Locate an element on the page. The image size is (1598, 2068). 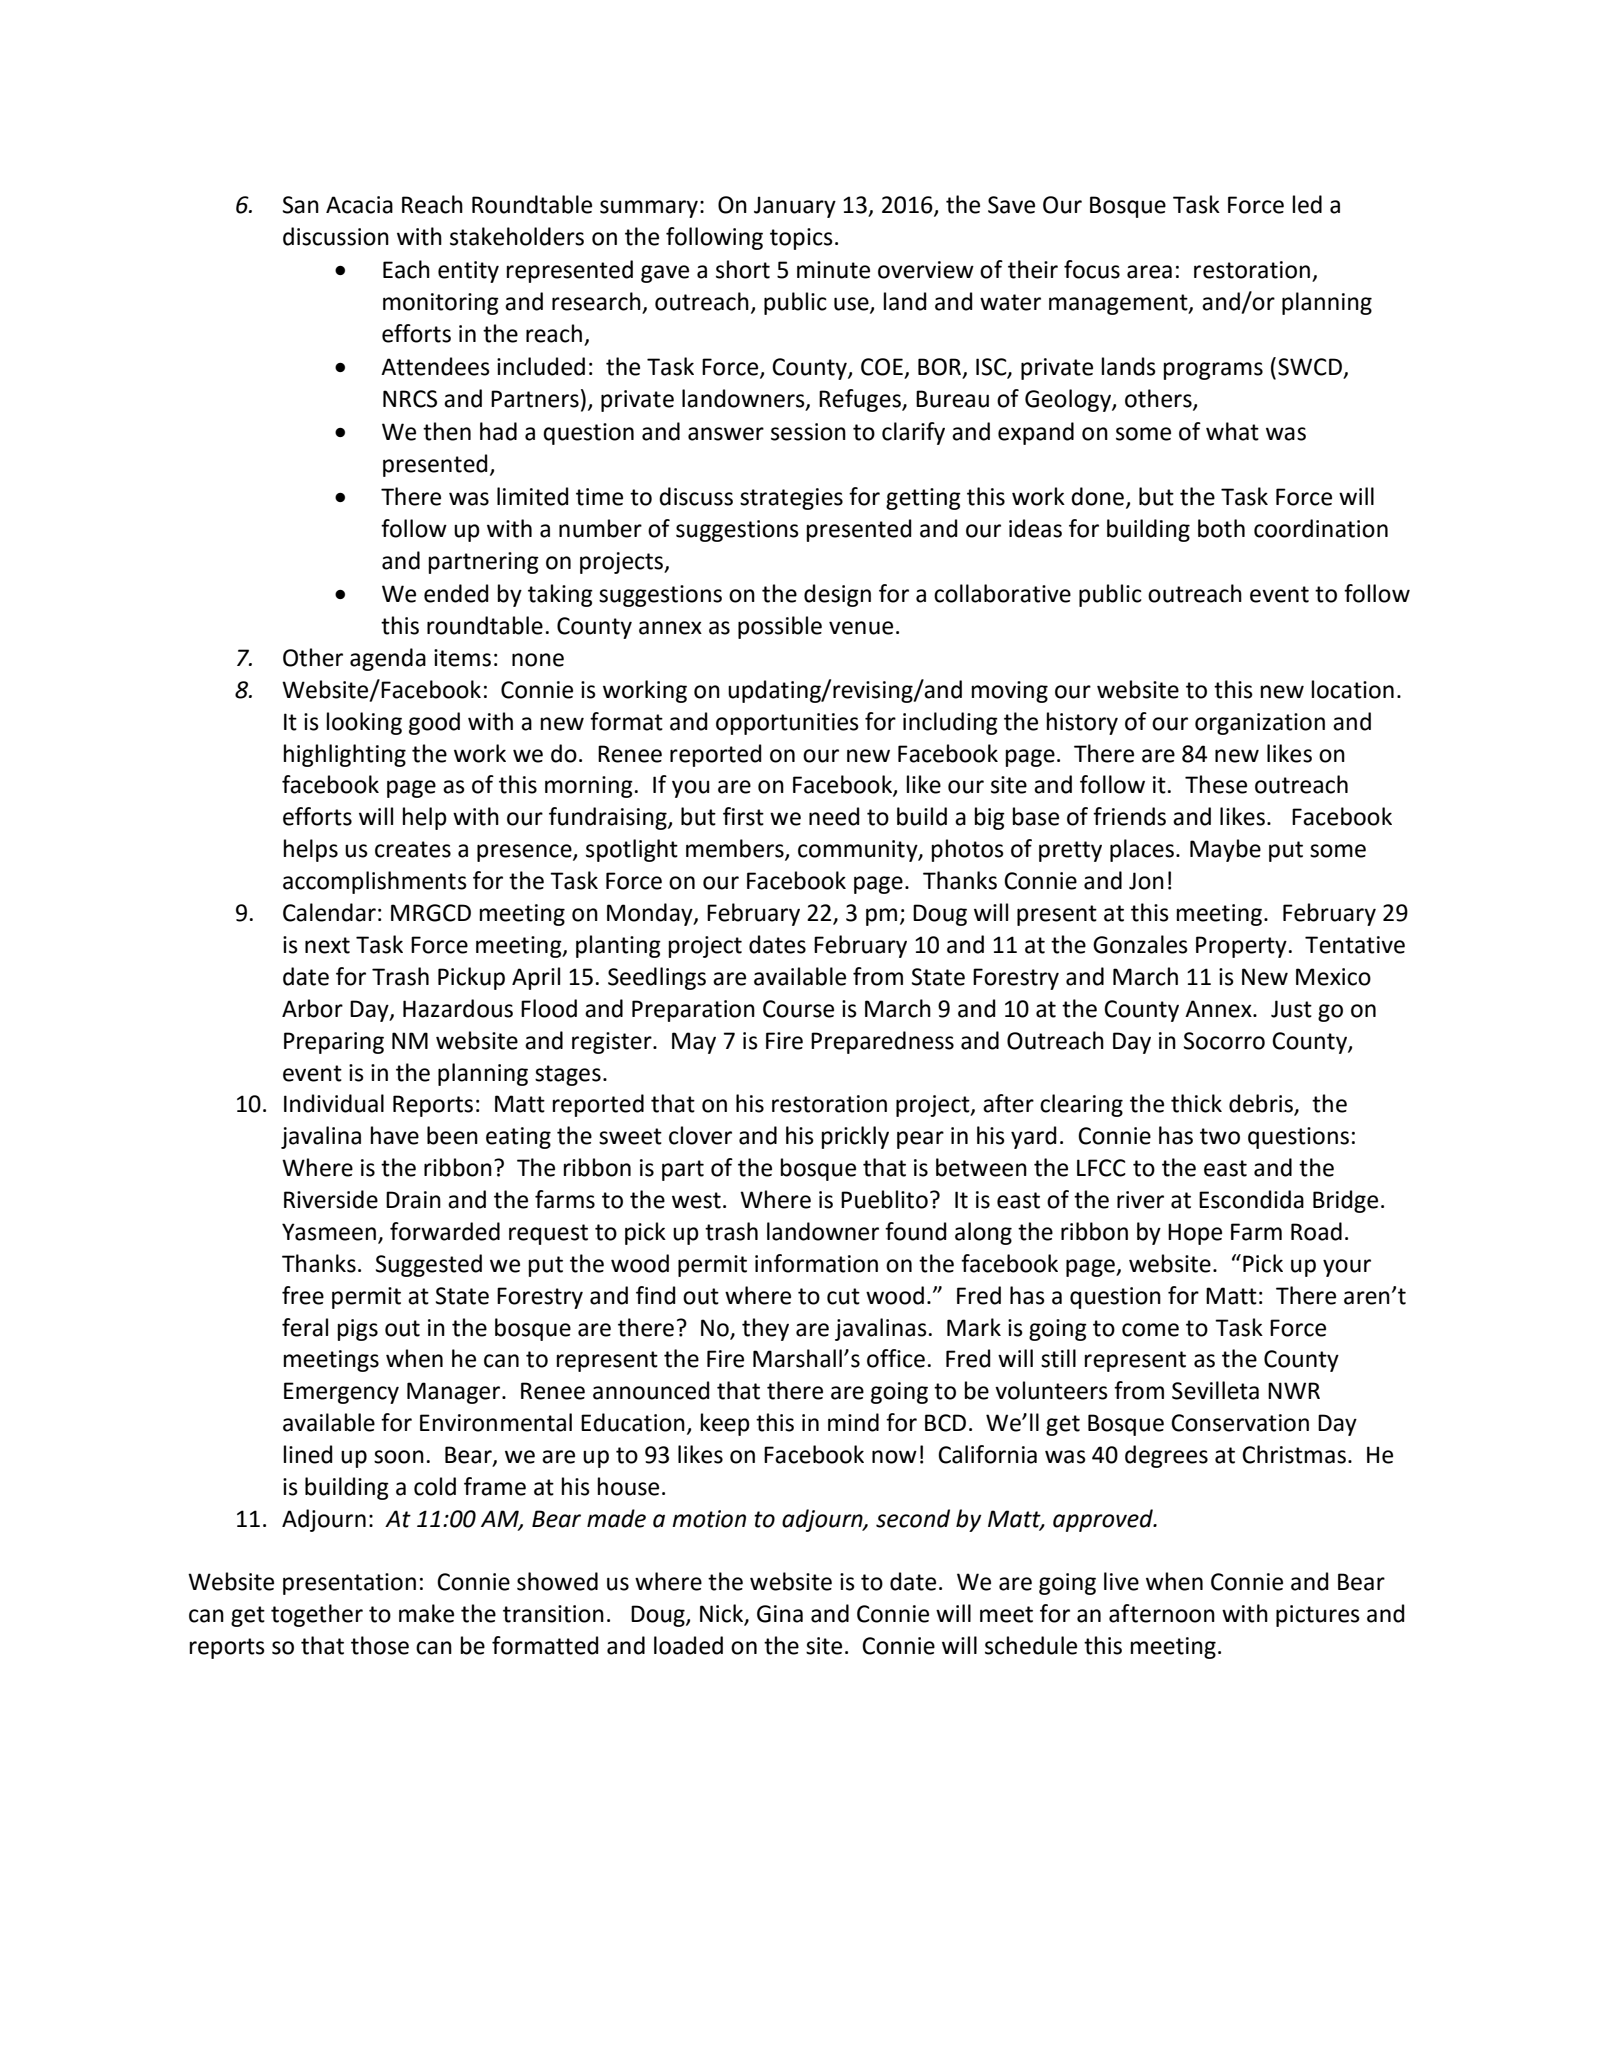
good is located at coordinates (434, 723).
